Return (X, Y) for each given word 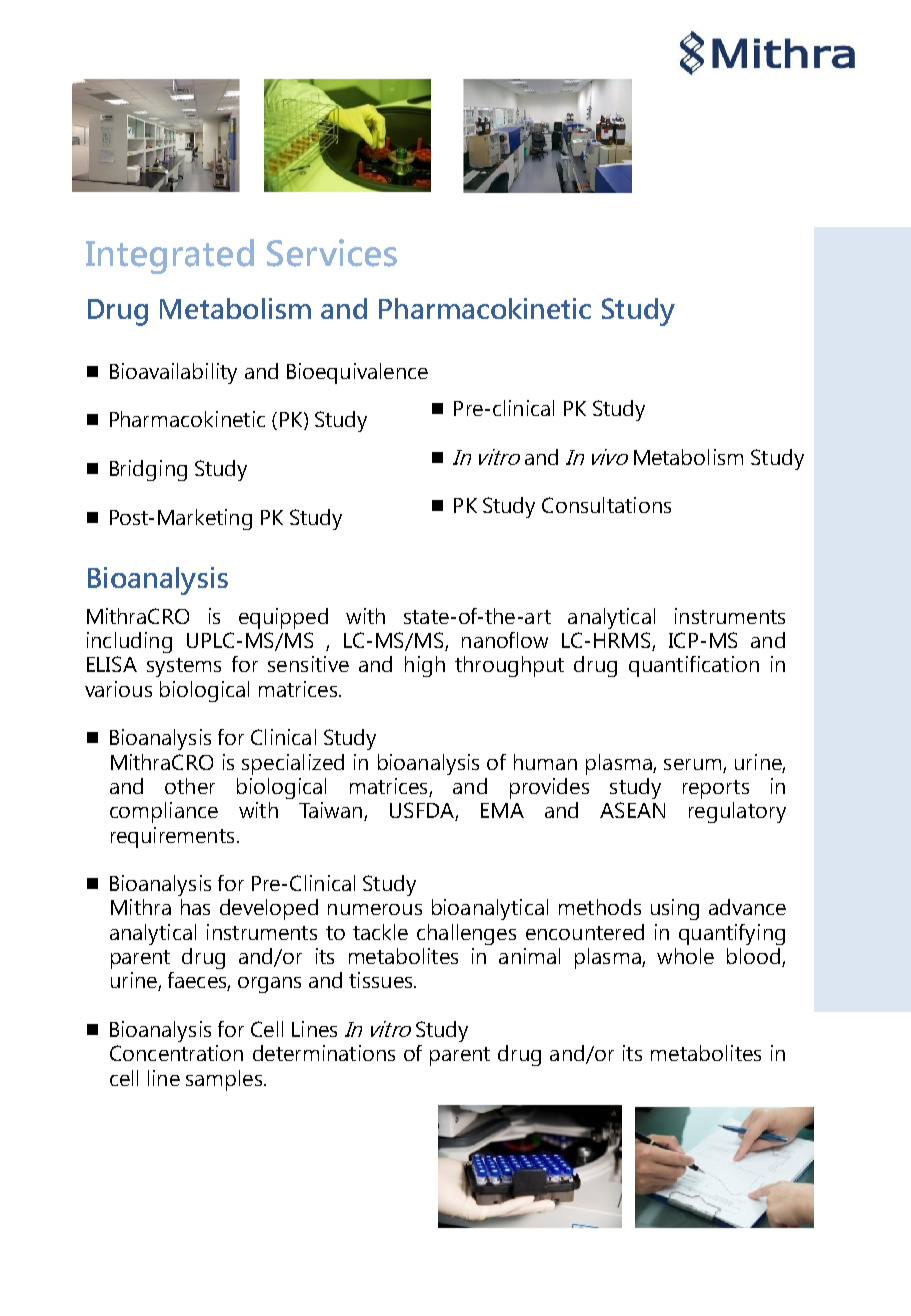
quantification (694, 666)
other (190, 786)
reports (716, 789)
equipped (283, 618)
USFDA (423, 811)
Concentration (176, 1053)
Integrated (170, 256)
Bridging (148, 470)
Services (332, 253)
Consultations (606, 505)
